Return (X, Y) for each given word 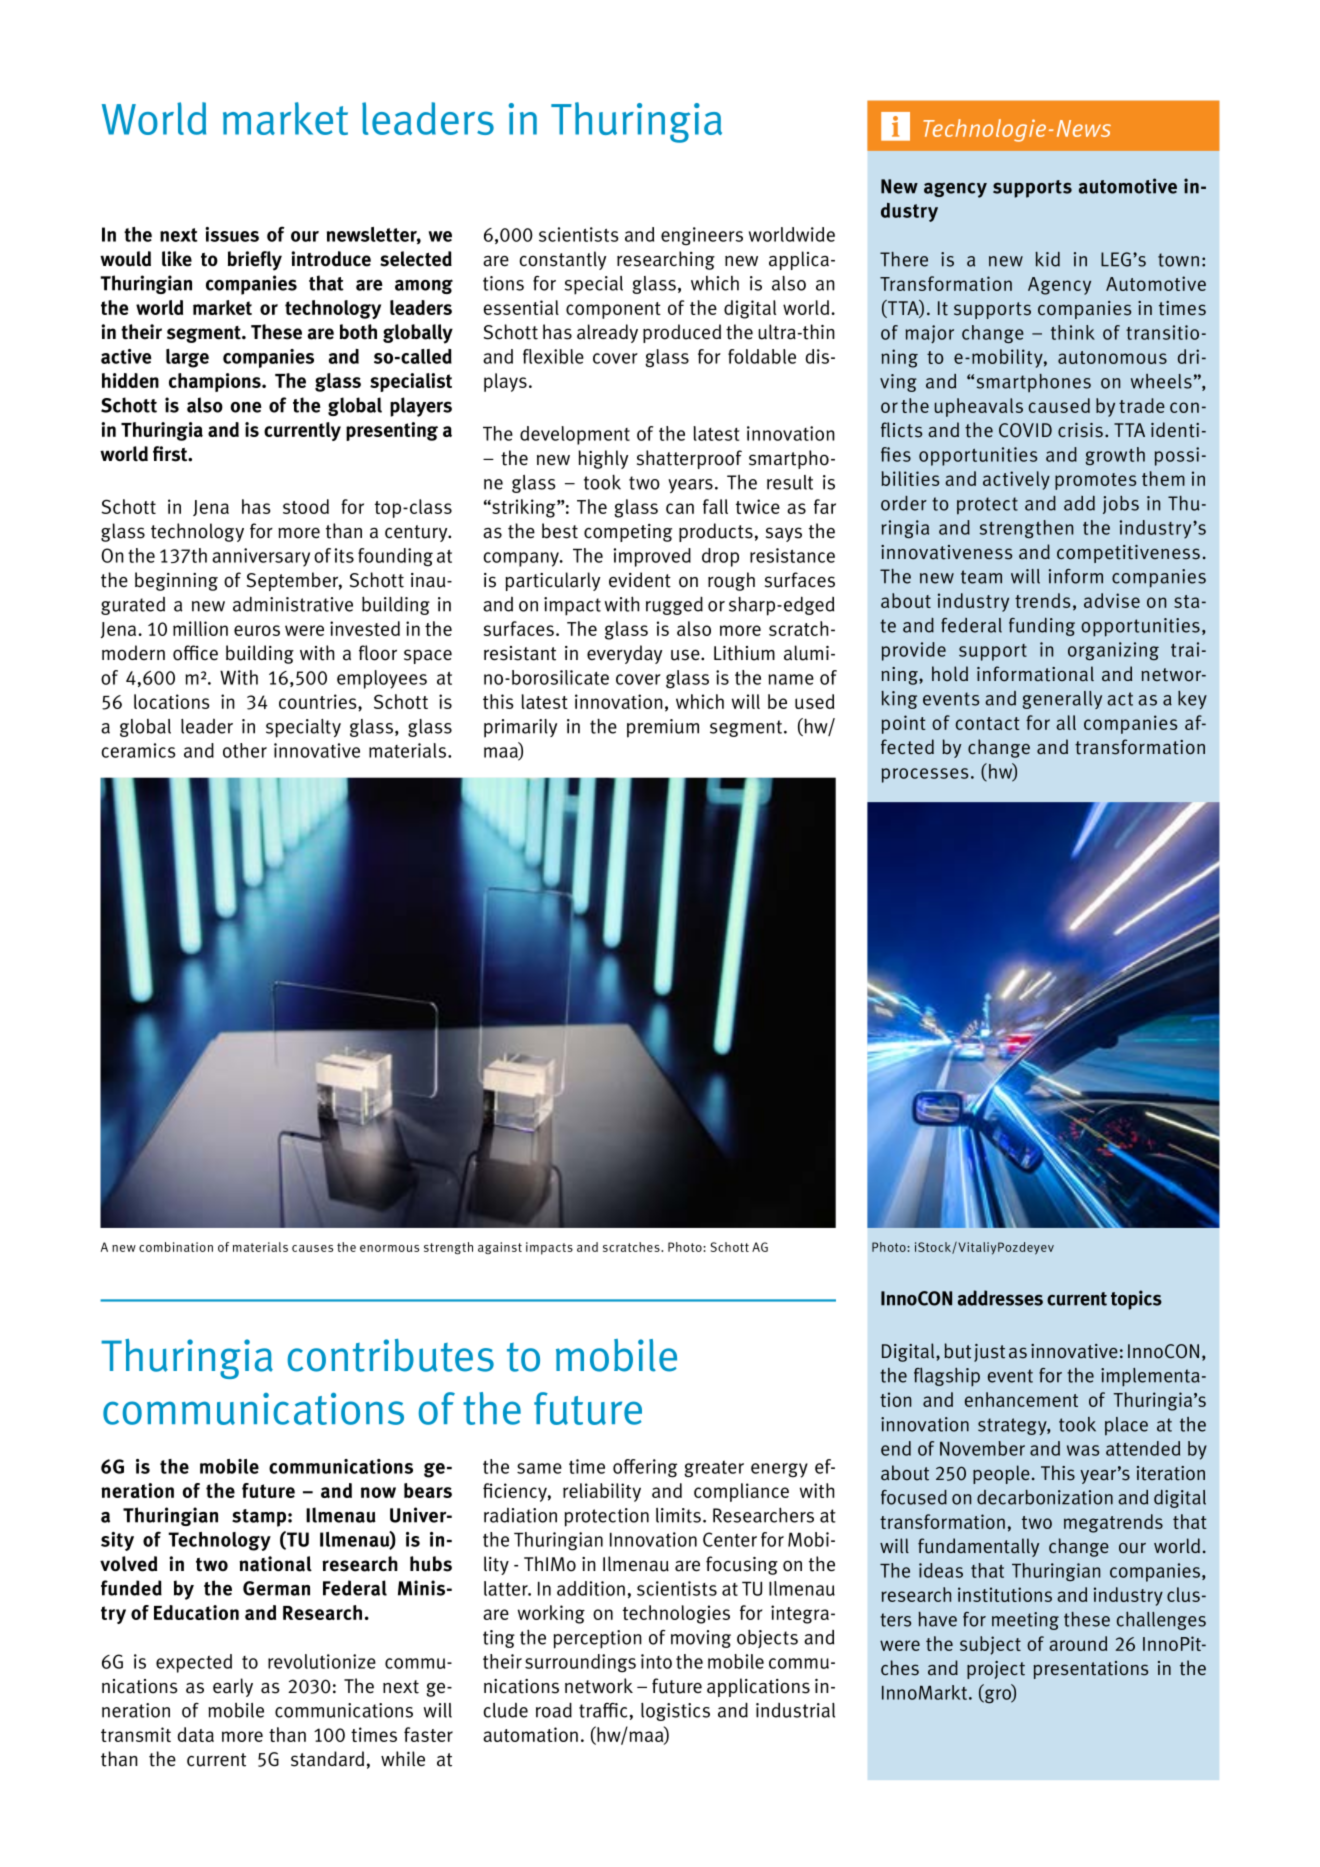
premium (663, 728)
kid (1047, 259)
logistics (675, 1712)
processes (925, 775)
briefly (255, 261)
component (613, 310)
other (245, 750)
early (233, 1687)
